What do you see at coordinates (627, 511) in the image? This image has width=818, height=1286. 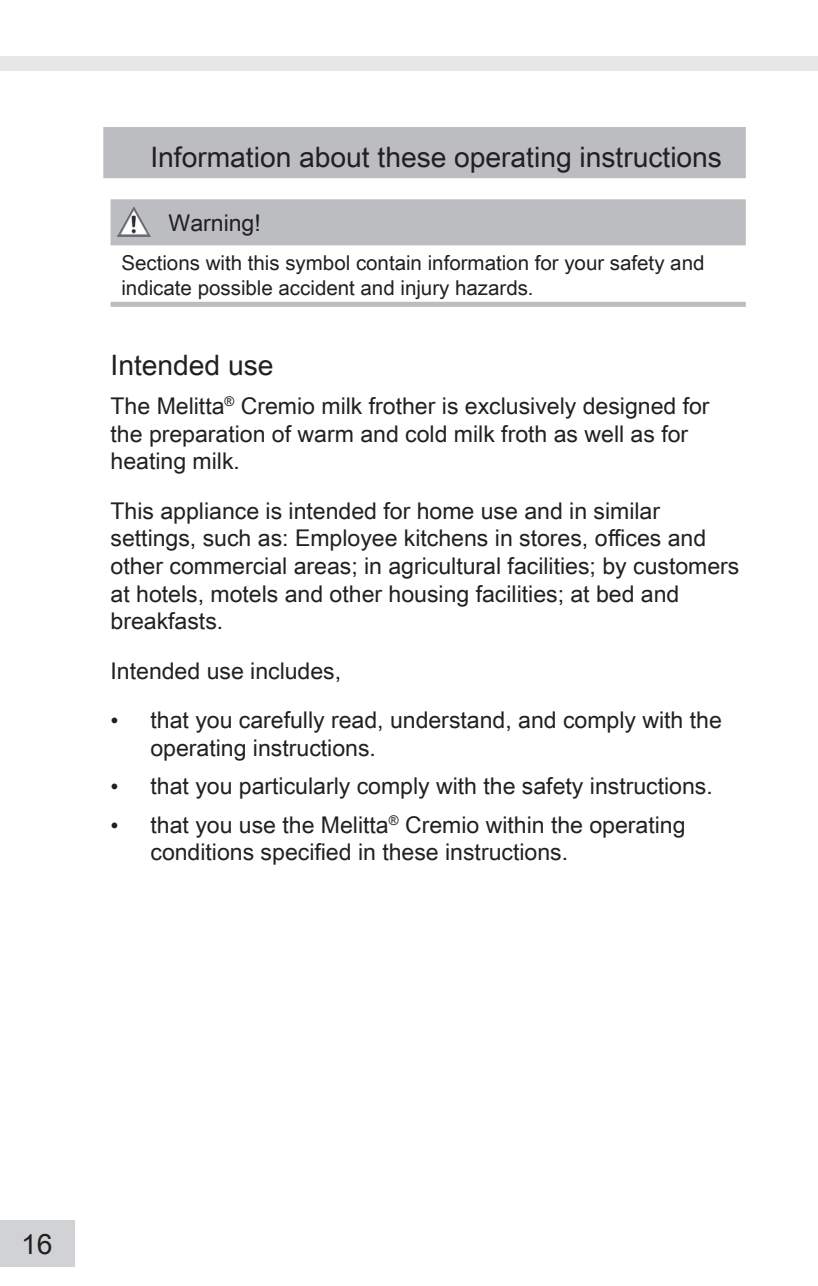 I see `similar` at bounding box center [627, 511].
